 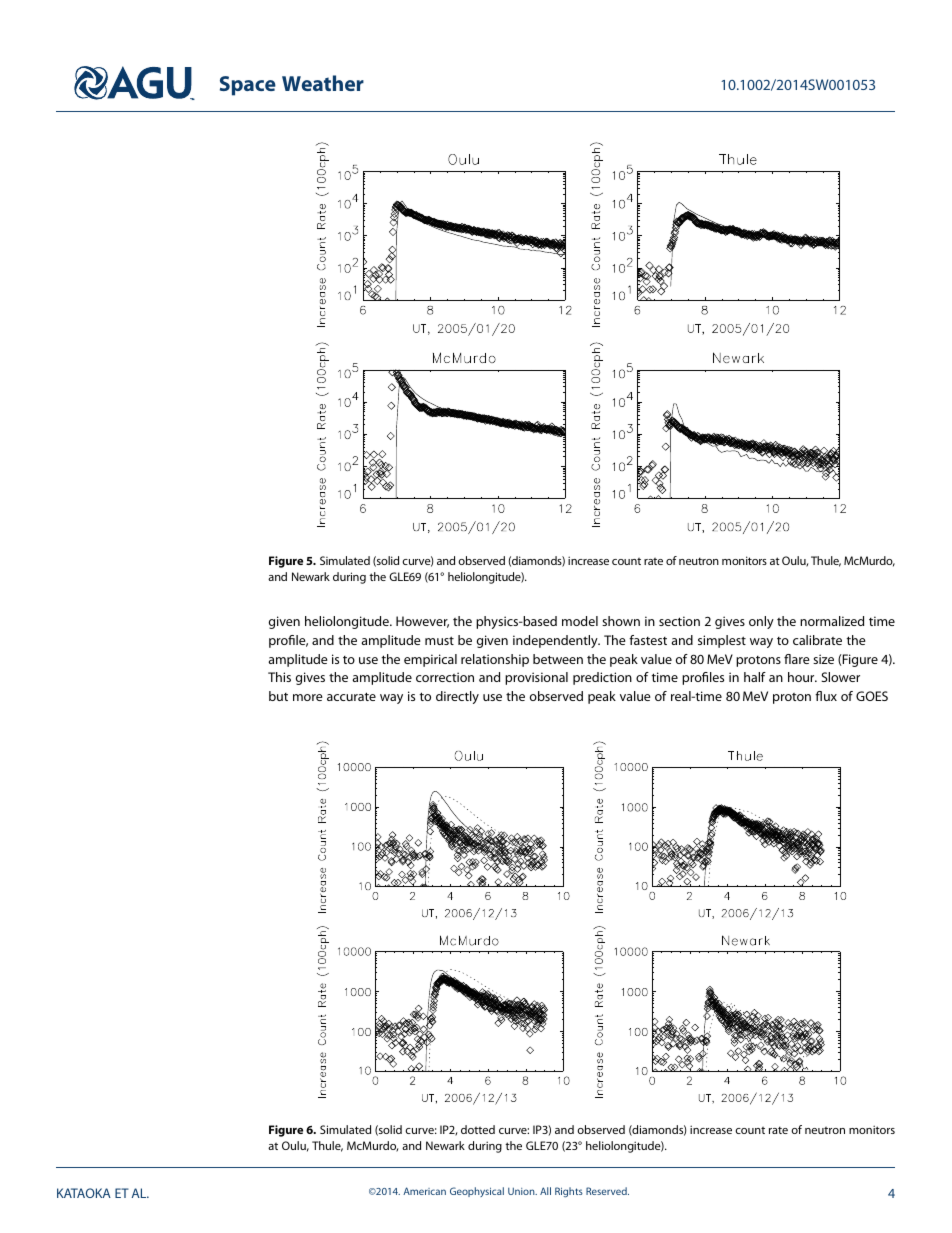 What do you see at coordinates (308, 697) in the image?
I see `more` at bounding box center [308, 697].
